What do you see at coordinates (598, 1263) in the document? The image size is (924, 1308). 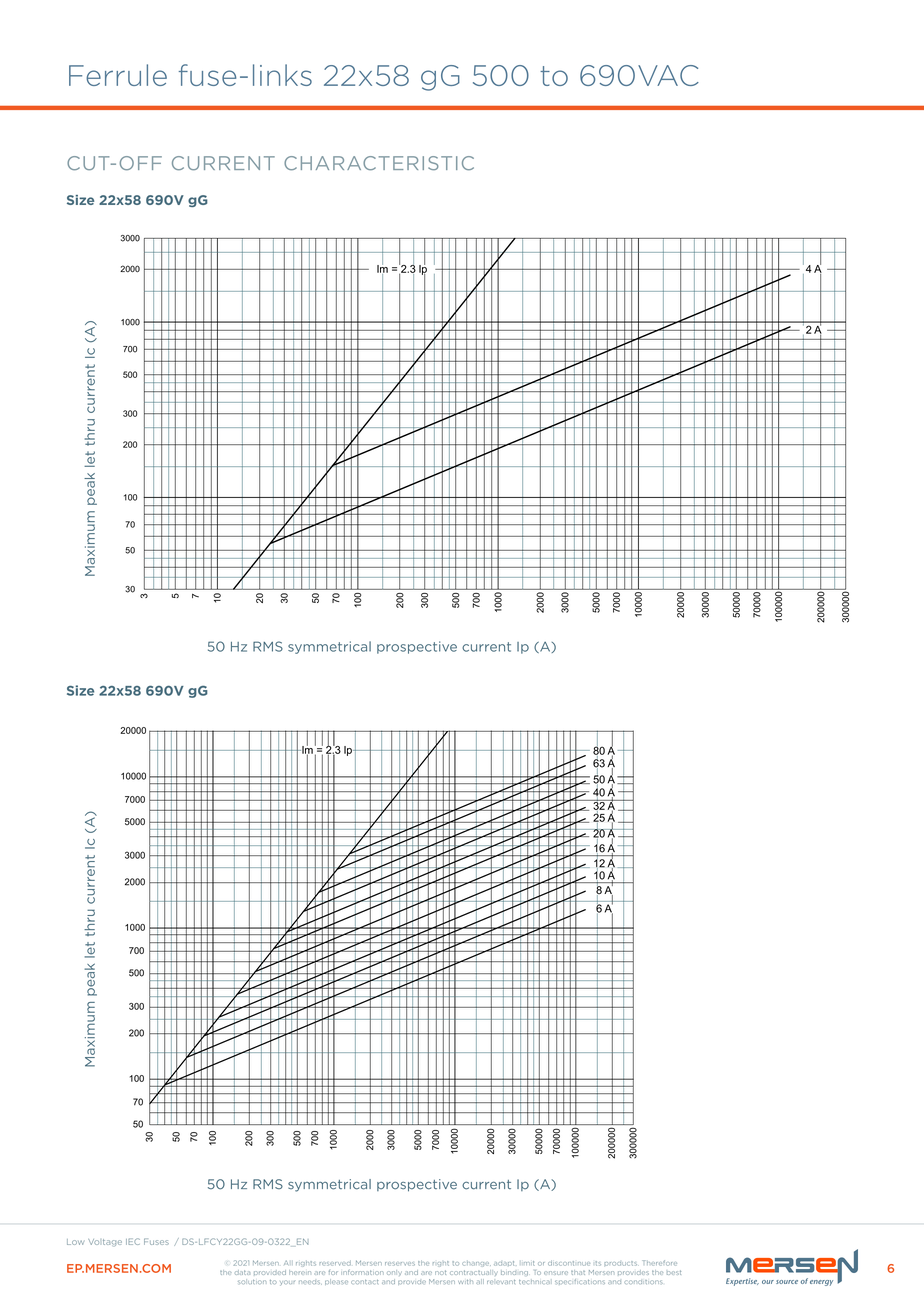 I see `its` at bounding box center [598, 1263].
